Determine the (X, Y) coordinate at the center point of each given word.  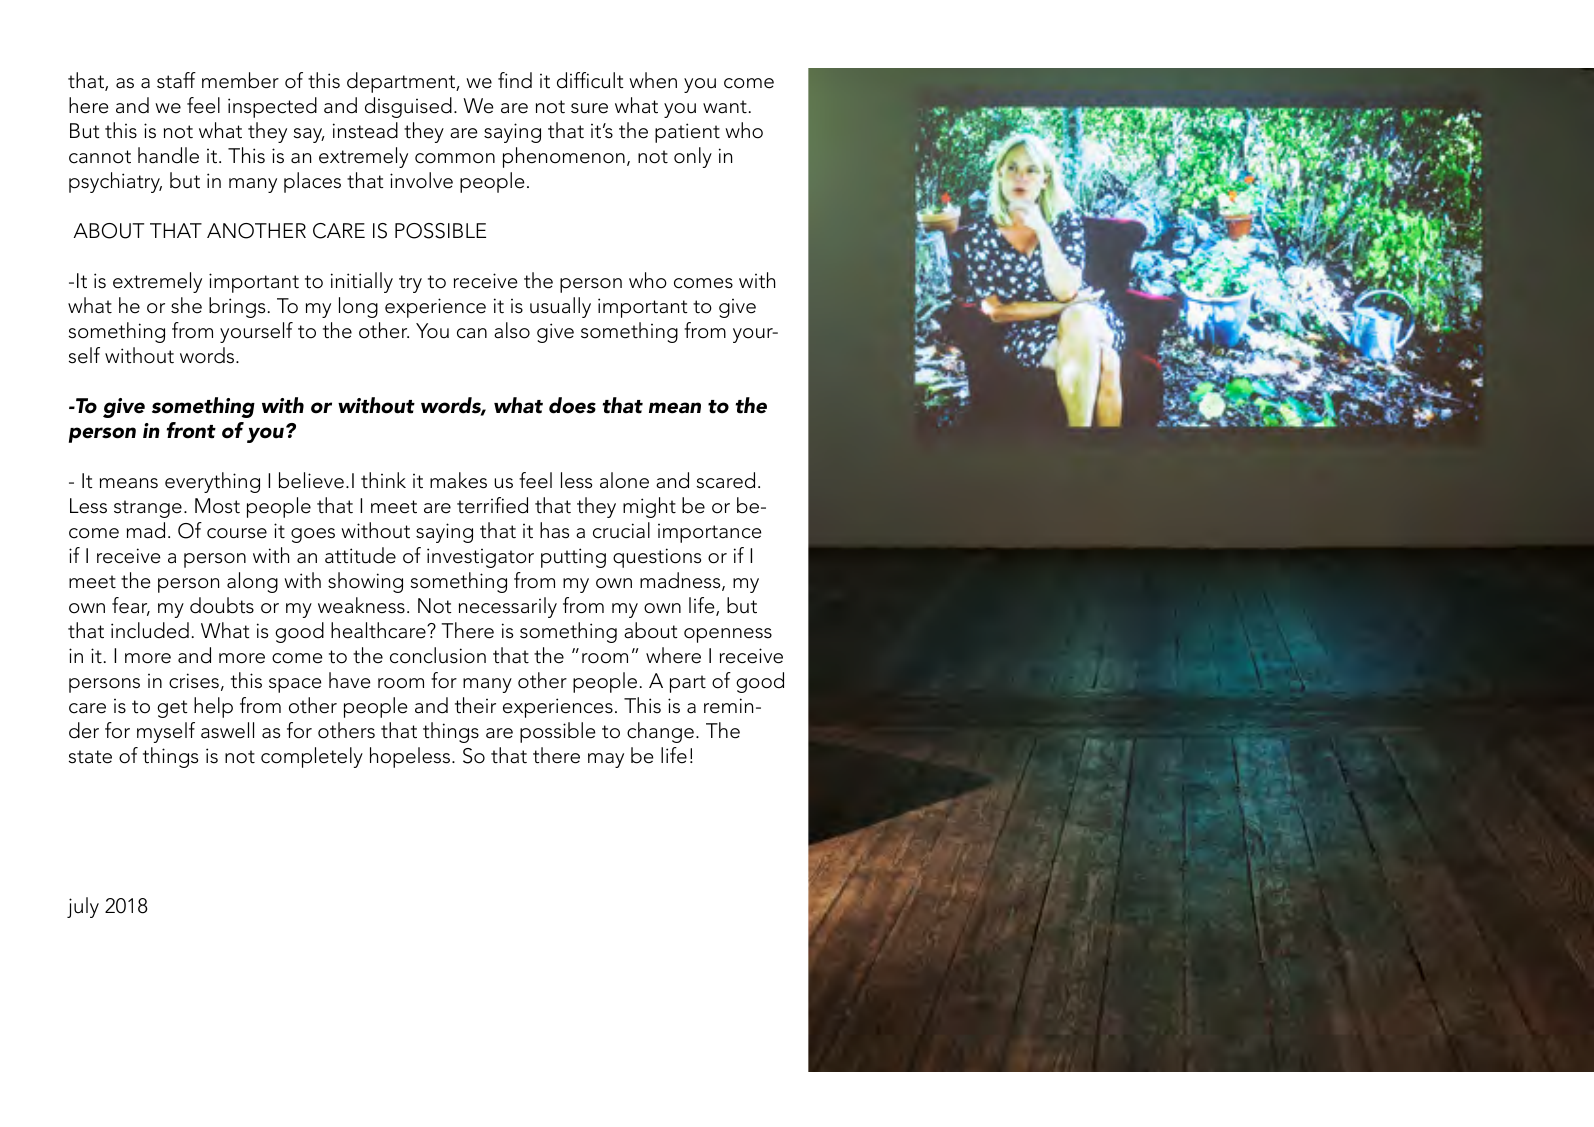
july (83, 907)
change (660, 732)
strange (148, 509)
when (653, 80)
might (649, 507)
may (606, 760)
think (383, 480)
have (349, 680)
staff (176, 80)
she (186, 305)
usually (560, 307)
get (172, 709)
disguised (408, 107)
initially (362, 282)
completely (312, 757)
